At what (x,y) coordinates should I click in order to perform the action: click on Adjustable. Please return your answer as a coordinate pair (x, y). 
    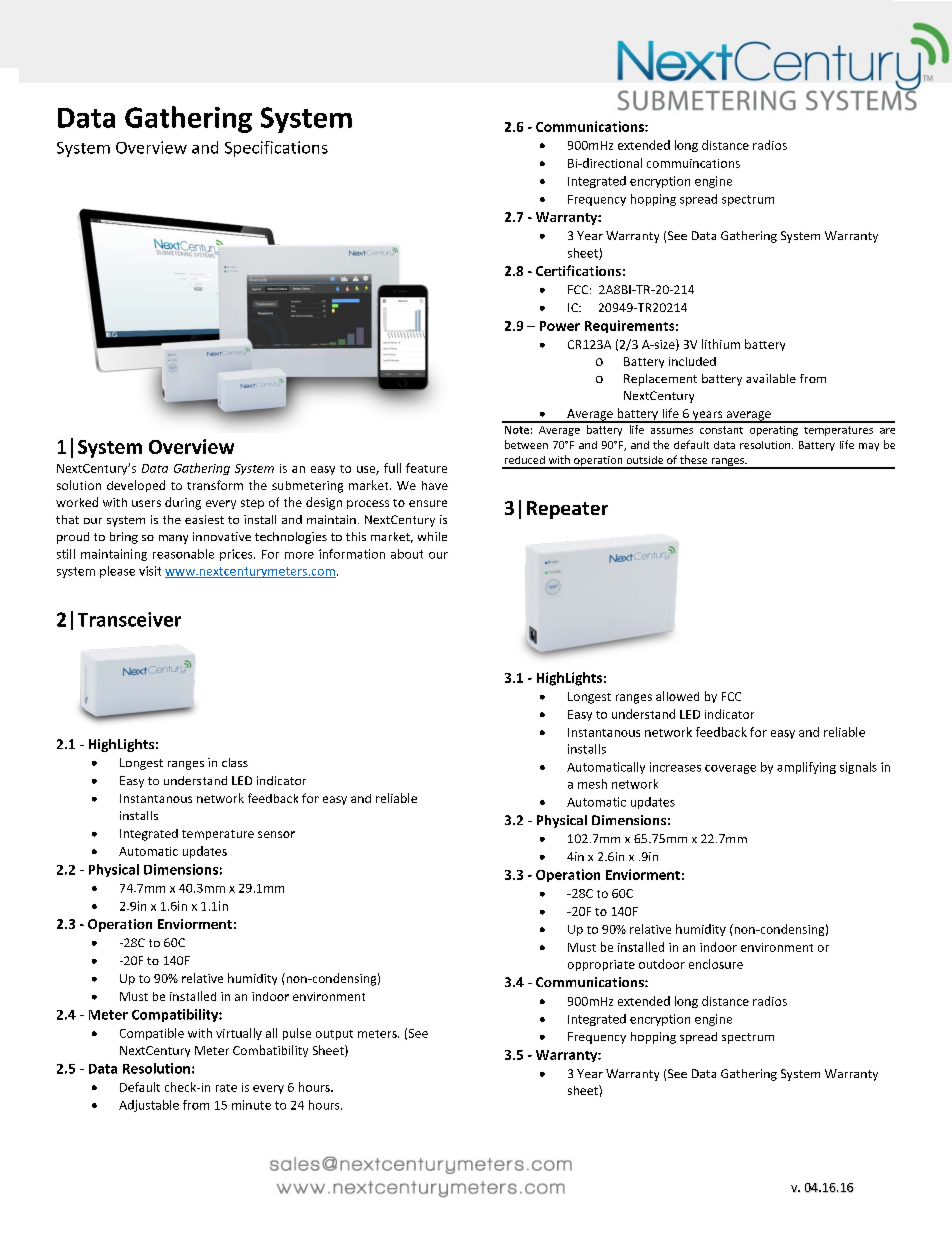
    Looking at the image, I should click on (149, 1106).
